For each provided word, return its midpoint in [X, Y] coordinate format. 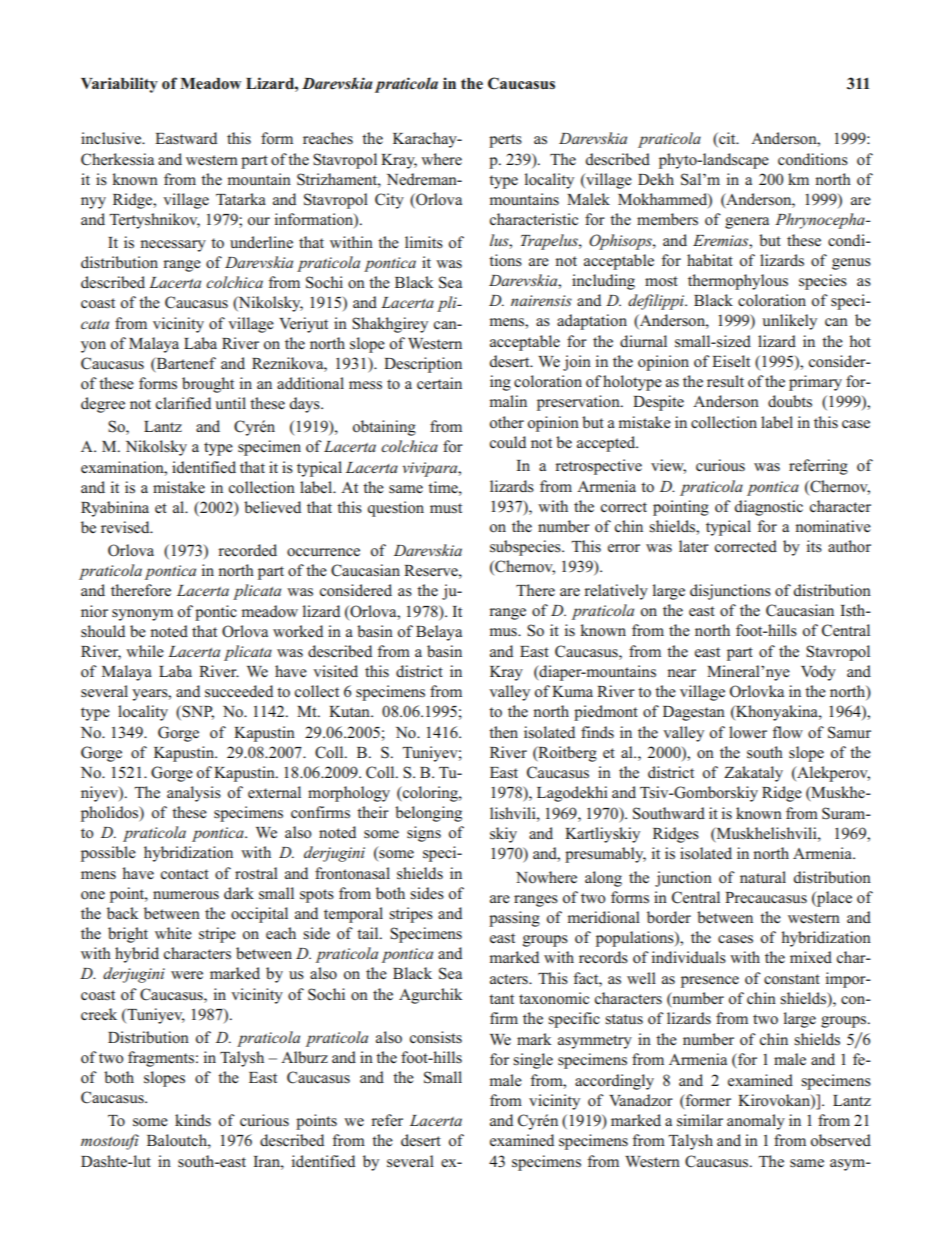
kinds [193, 1120]
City [389, 201]
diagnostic [768, 508]
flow [787, 732]
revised [126, 527]
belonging [428, 814]
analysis [194, 794]
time [444, 487]
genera [747, 223]
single [533, 1061]
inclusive [112, 138]
